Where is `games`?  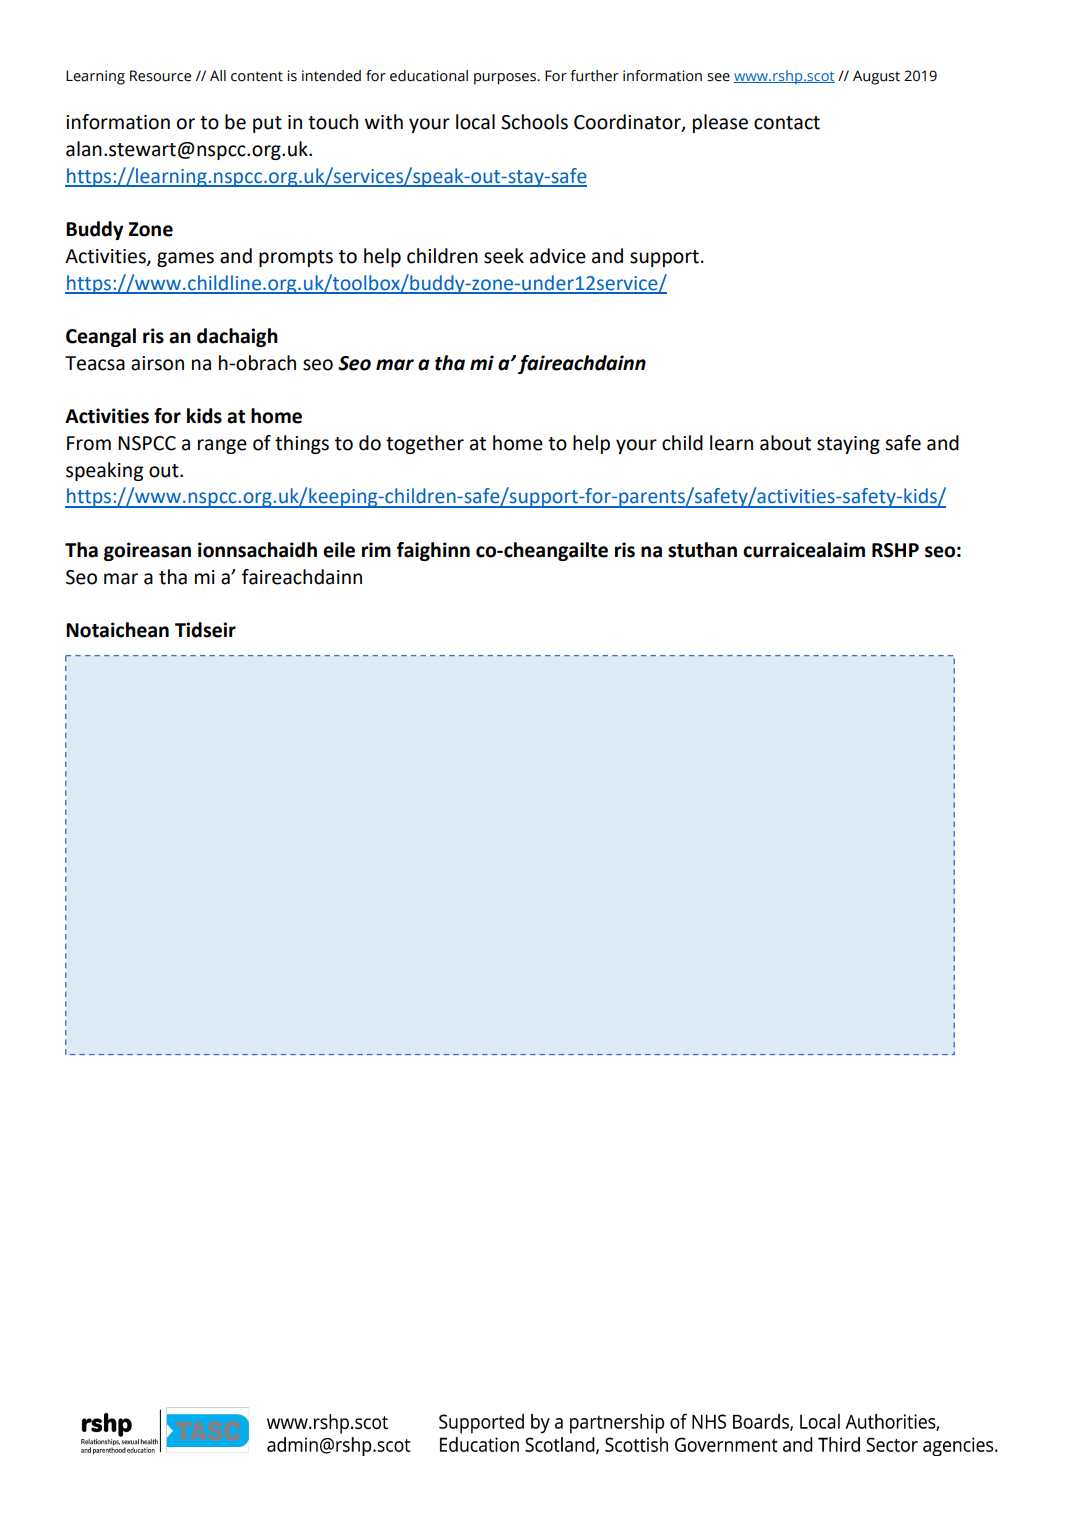 games is located at coordinates (185, 259).
